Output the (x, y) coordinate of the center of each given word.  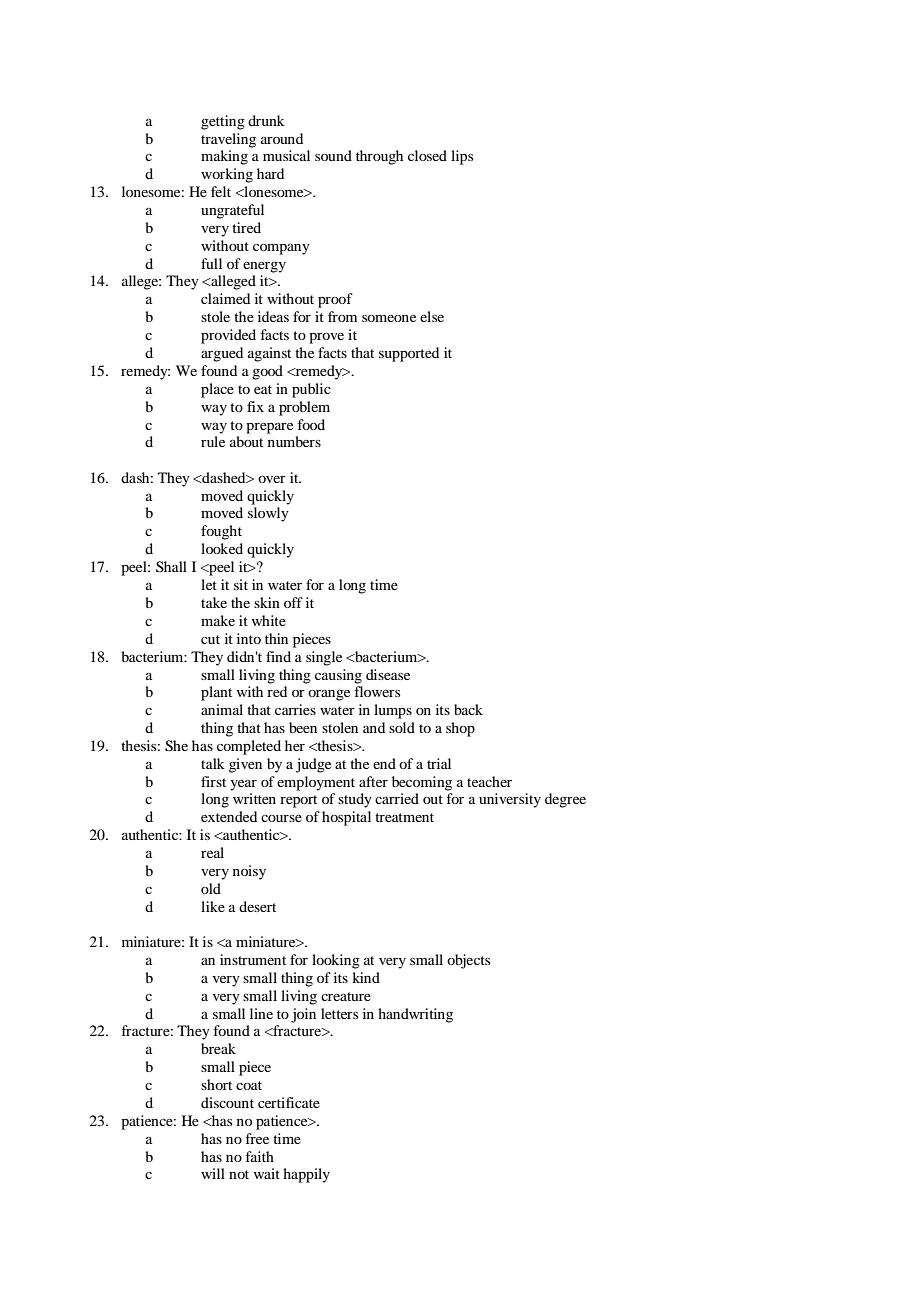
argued (222, 354)
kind (366, 977)
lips (462, 157)
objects (468, 961)
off (293, 602)
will (213, 1173)
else (432, 316)
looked (222, 548)
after (373, 781)
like (213, 906)
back (468, 709)
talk (213, 763)
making (224, 157)
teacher (489, 781)
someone (389, 318)
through (379, 157)
